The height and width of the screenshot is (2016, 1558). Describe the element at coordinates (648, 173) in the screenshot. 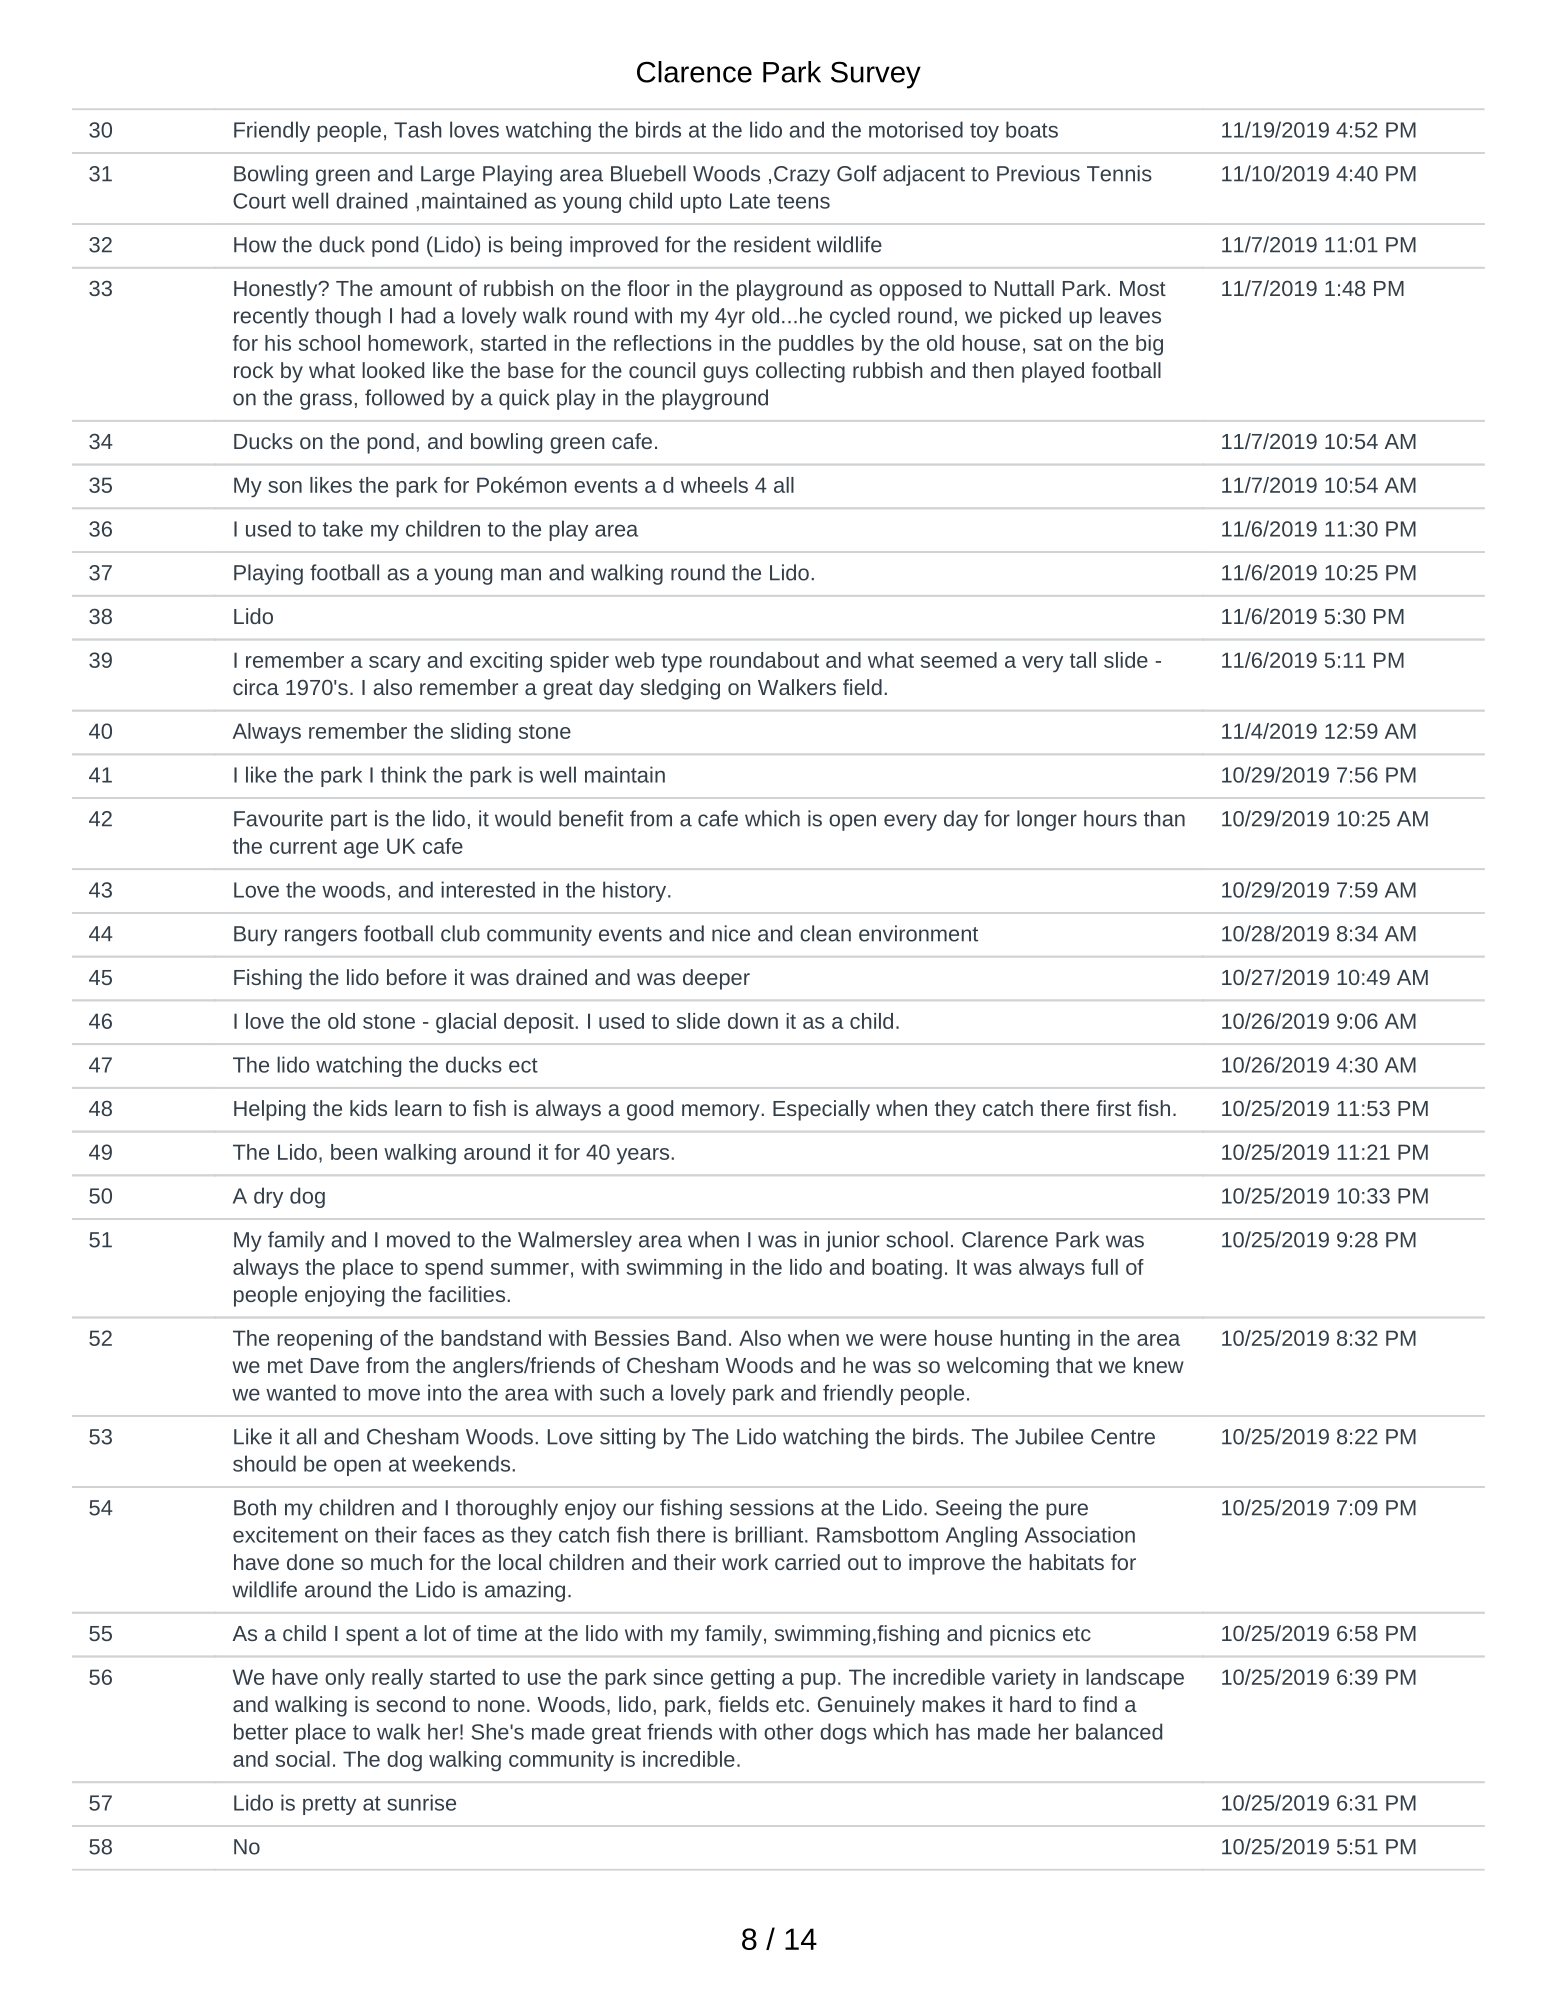

I see `Bluebell` at that location.
